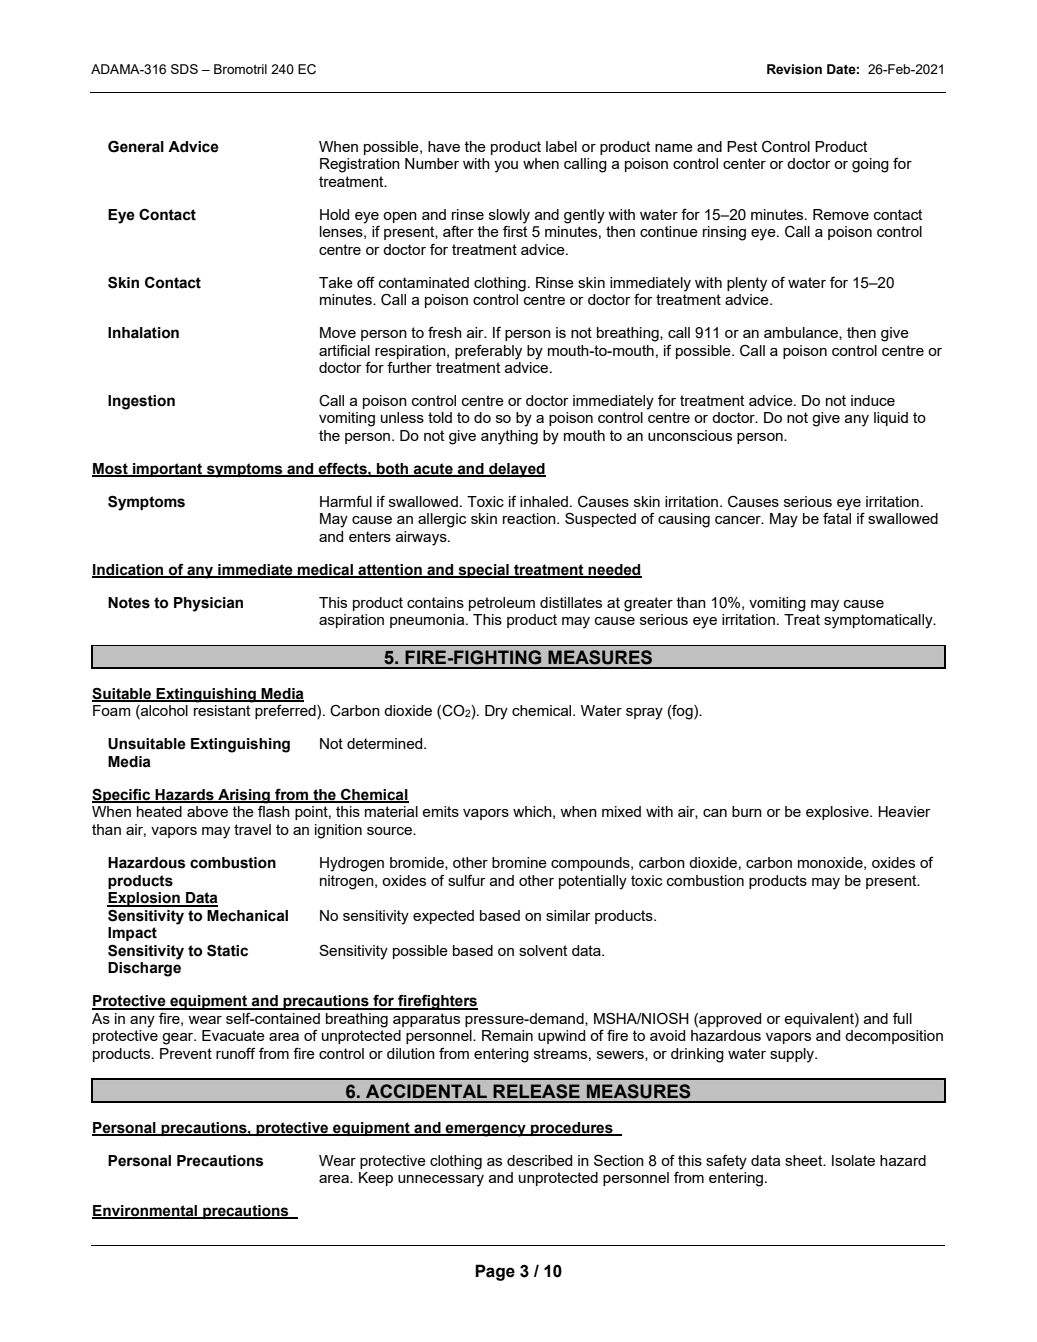  I want to click on SDS, so click(184, 69).
